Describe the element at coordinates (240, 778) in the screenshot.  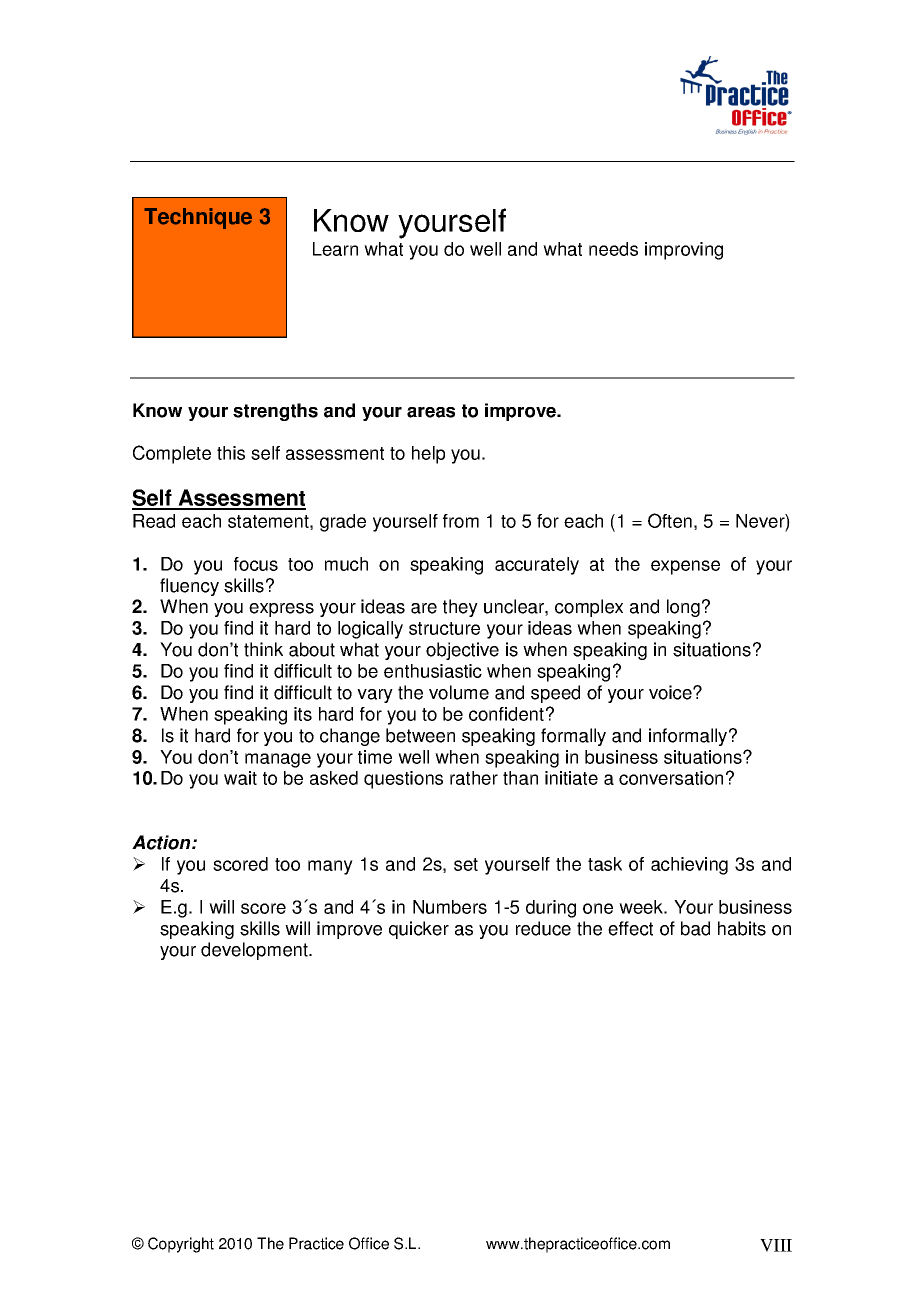
I see `wait` at that location.
